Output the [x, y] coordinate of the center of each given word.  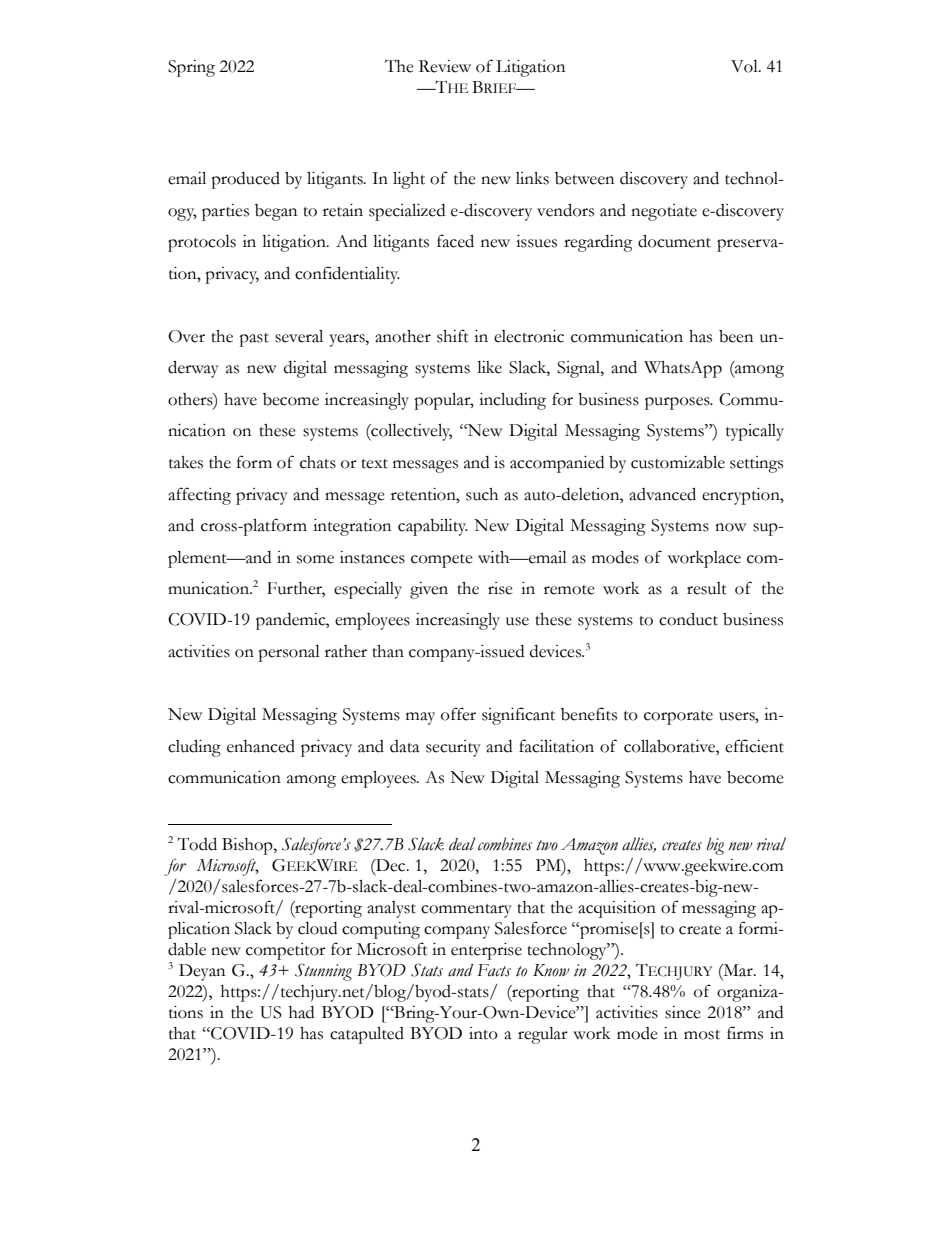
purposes [678, 403]
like [489, 367]
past [254, 340]
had [301, 1012]
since [683, 1012]
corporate [678, 718]
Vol [745, 66]
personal [289, 653]
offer [458, 714]
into [483, 1033]
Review [445, 66]
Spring [191, 68]
